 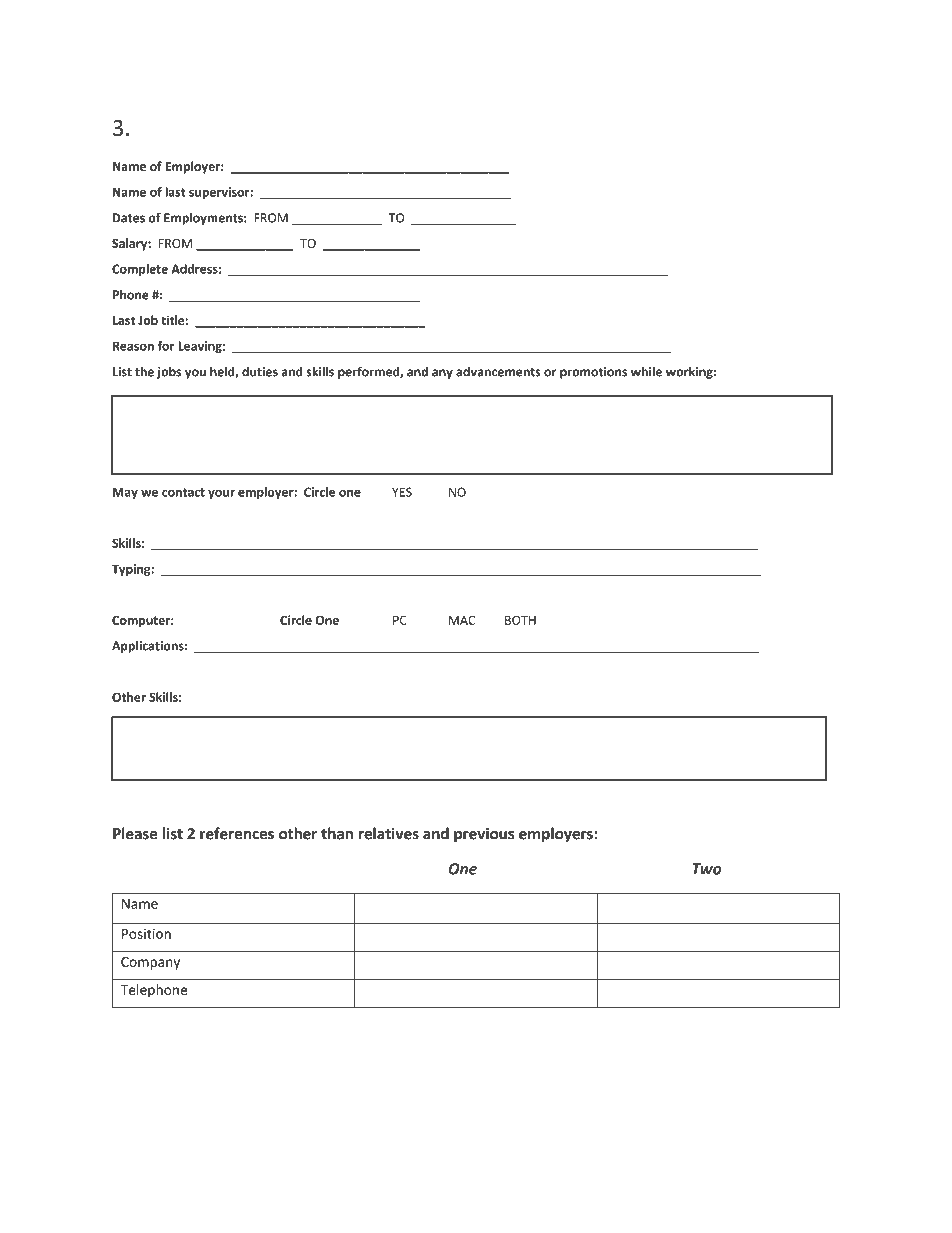 What do you see at coordinates (498, 371) in the document?
I see `advancements` at bounding box center [498, 371].
